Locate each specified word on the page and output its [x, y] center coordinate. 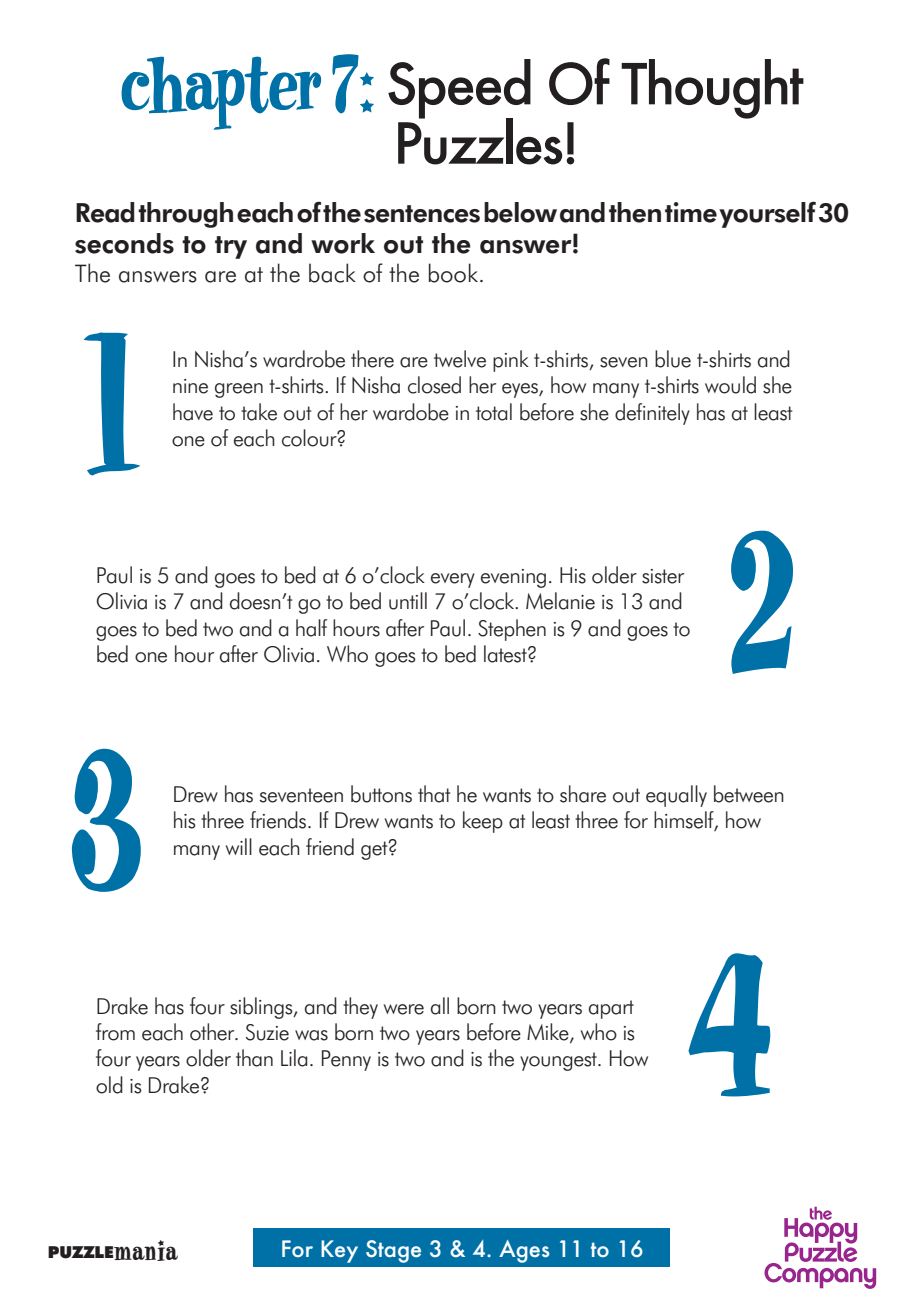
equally [676, 796]
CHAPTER [221, 93]
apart [611, 1009]
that [434, 794]
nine [190, 386]
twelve [460, 359]
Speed [459, 90]
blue [673, 359]
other [213, 1032]
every [453, 580]
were [404, 1009]
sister [663, 576]
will [239, 846]
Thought [712, 89]
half [311, 628]
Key [339, 1251]
